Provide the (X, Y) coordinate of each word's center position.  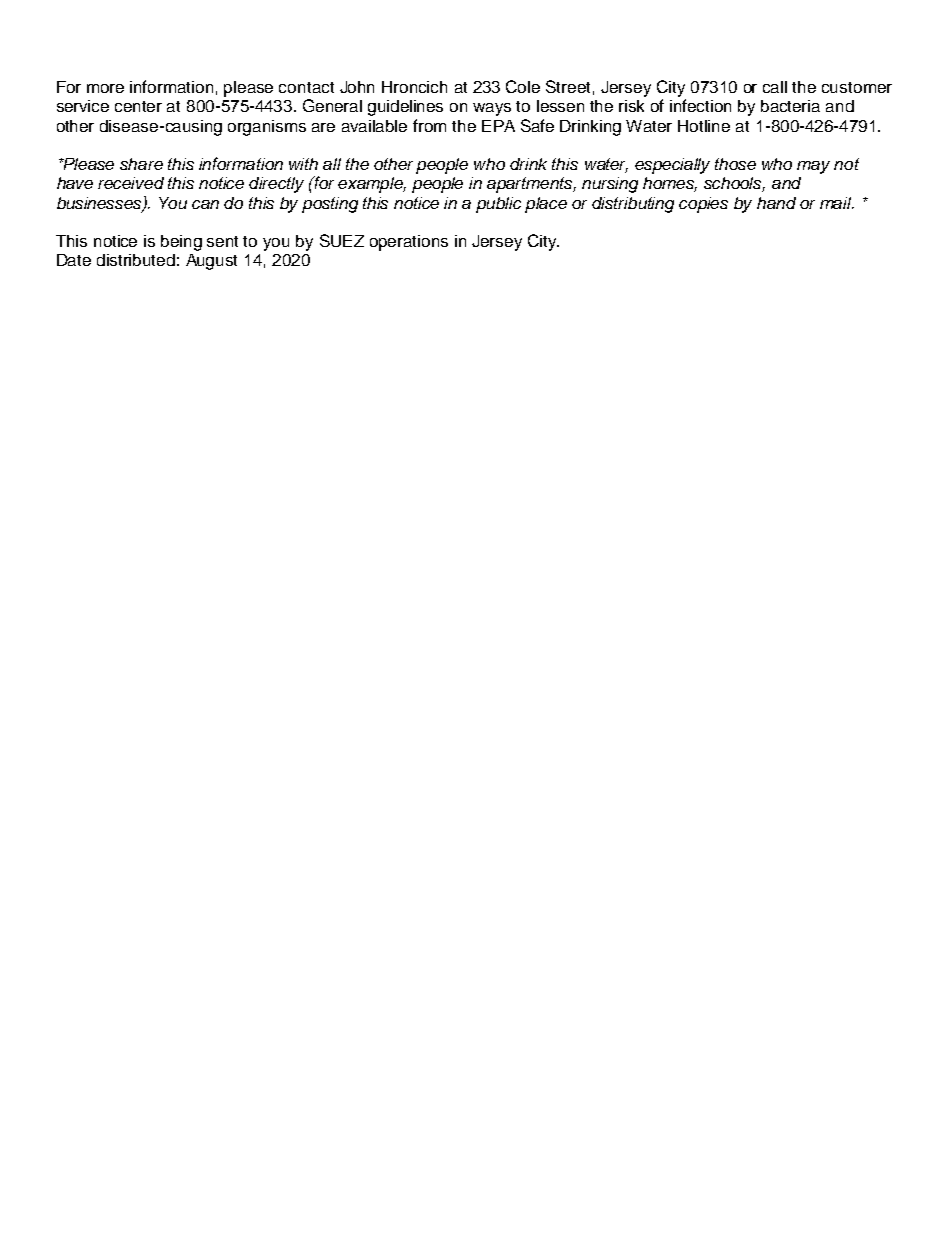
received (131, 183)
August (211, 262)
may (813, 167)
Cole (523, 86)
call (775, 87)
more (105, 88)
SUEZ (342, 240)
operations (409, 243)
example (372, 185)
